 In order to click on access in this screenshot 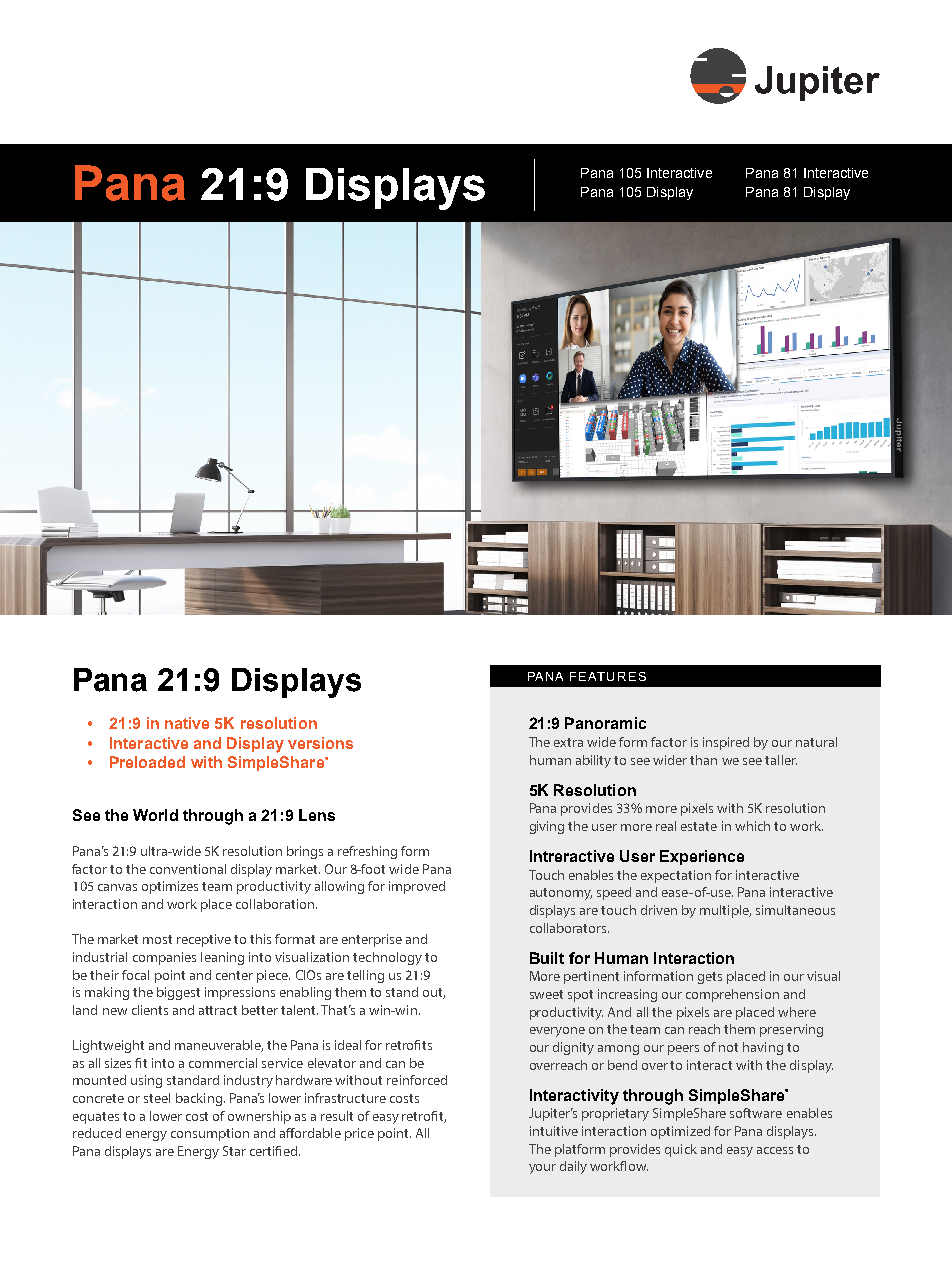, I will do `click(775, 1150)`.
